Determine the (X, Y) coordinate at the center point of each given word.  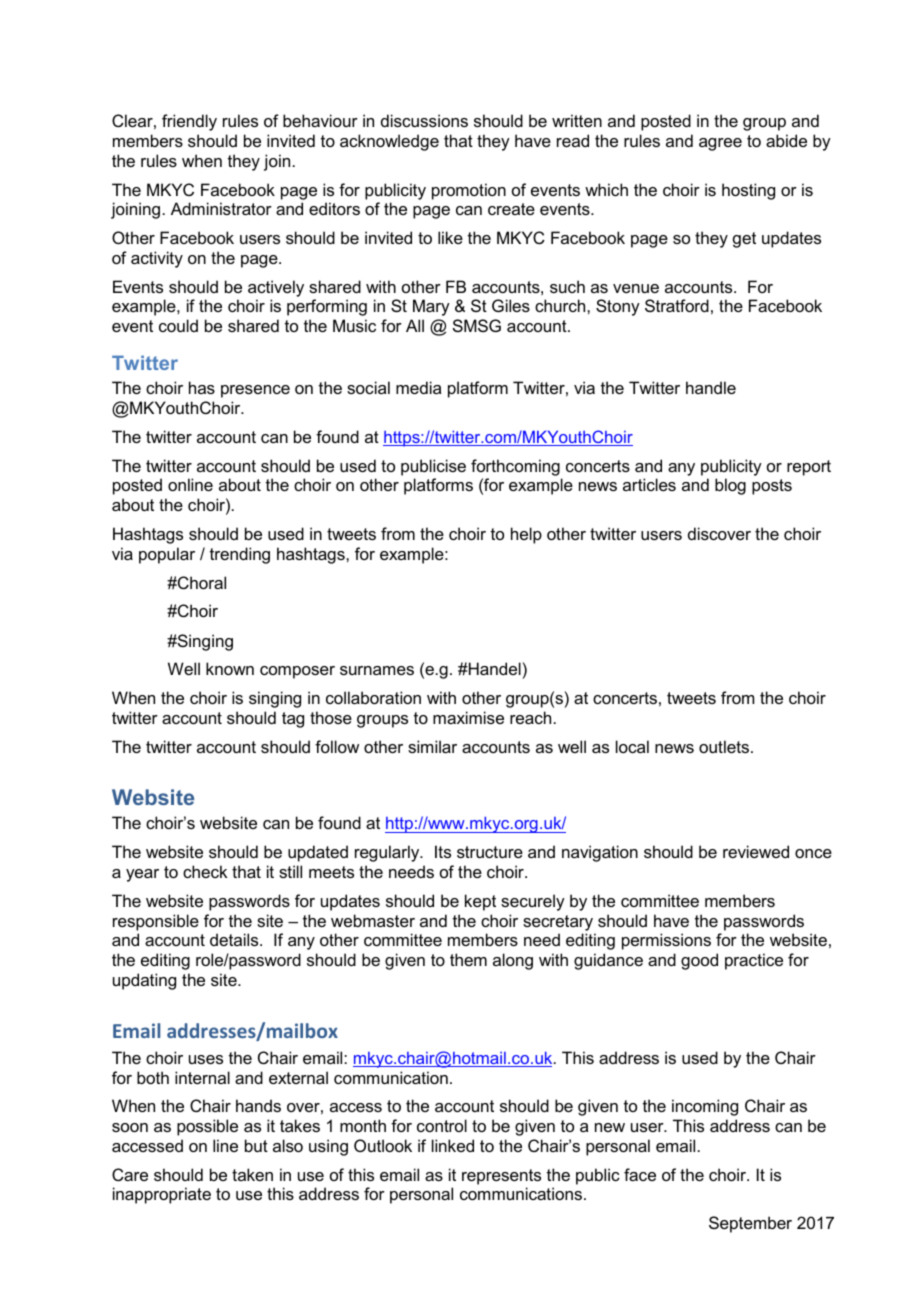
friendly (189, 122)
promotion (469, 191)
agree (720, 144)
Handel (494, 668)
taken (252, 1174)
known (230, 668)
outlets (724, 746)
